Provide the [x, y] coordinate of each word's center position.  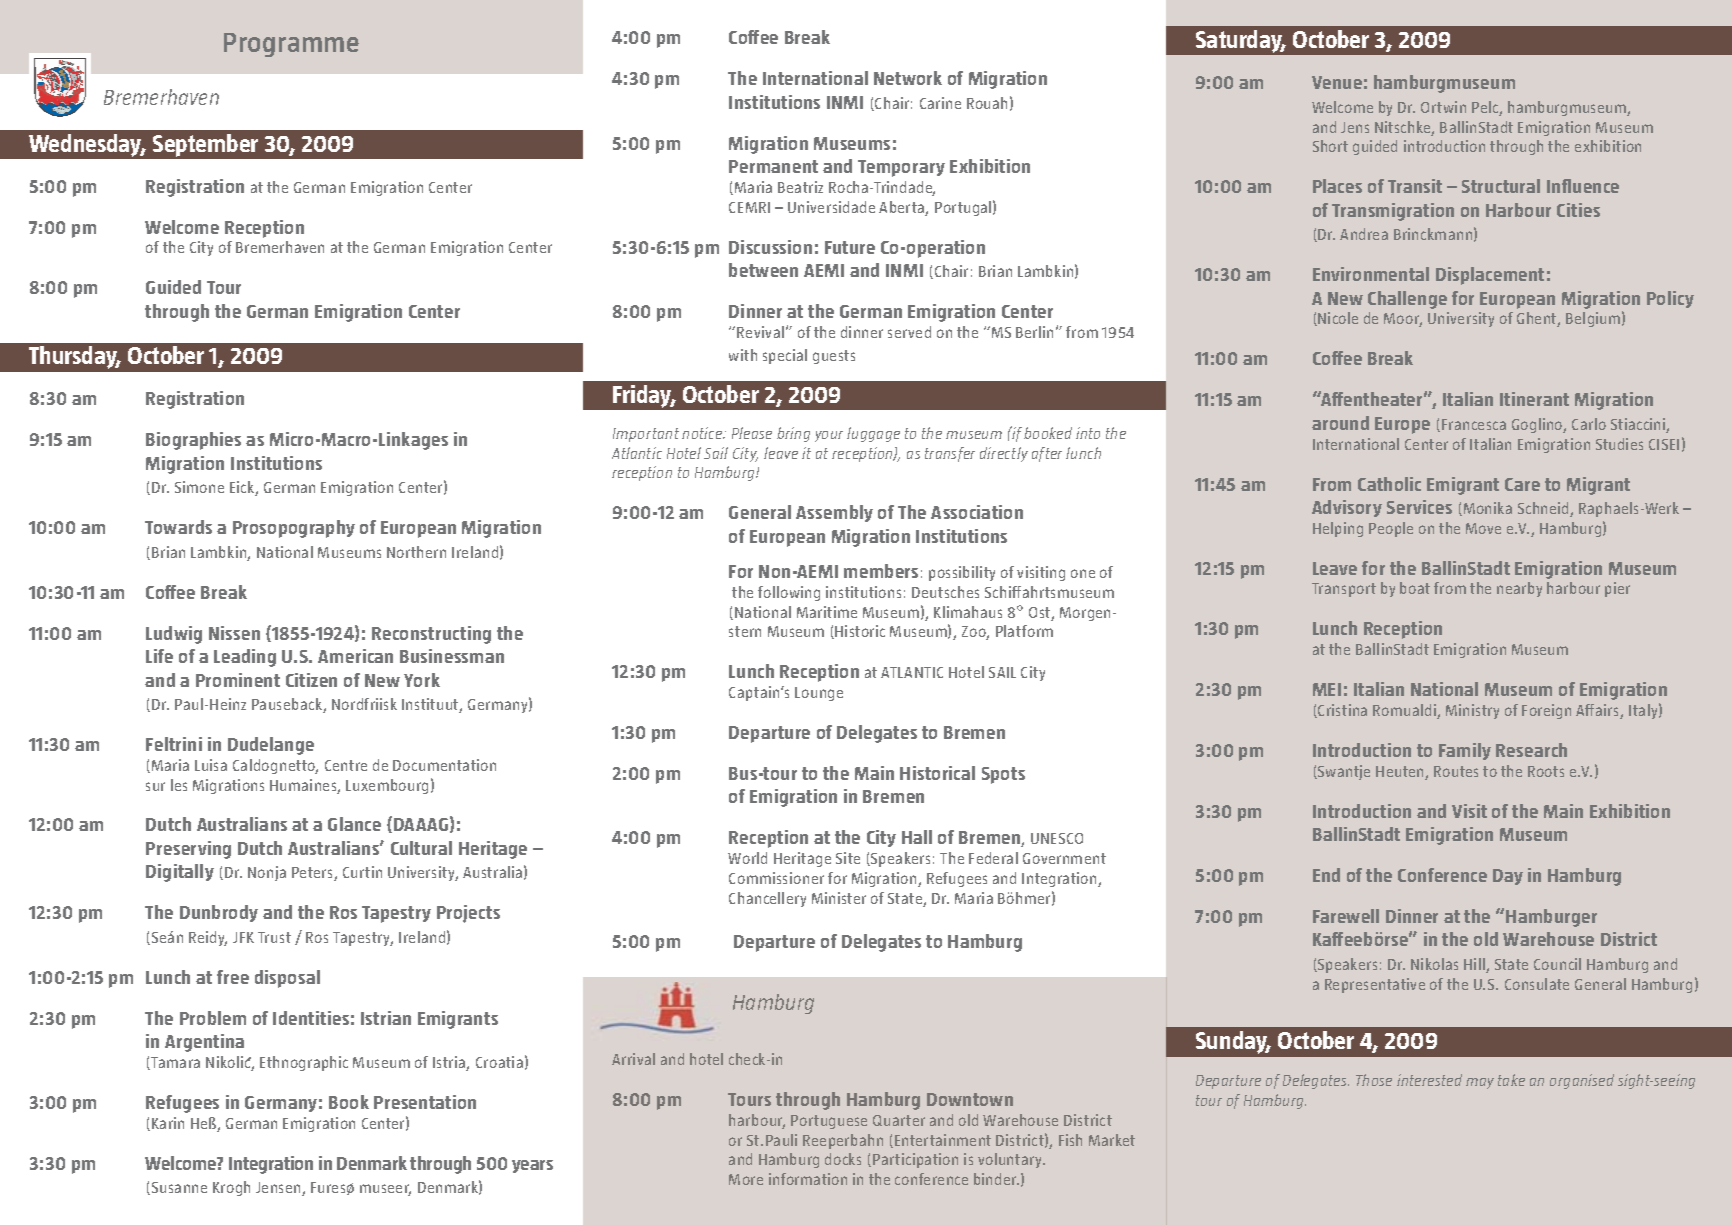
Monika [1486, 509]
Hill [1475, 965]
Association [977, 512]
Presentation [425, 1102]
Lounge [819, 694]
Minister [839, 898]
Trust [274, 937]
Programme [291, 45]
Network [908, 78]
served [909, 332]
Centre [346, 765]
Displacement [1490, 276]
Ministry [1472, 711]
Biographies [193, 441]
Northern [416, 552]
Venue [1337, 82]
